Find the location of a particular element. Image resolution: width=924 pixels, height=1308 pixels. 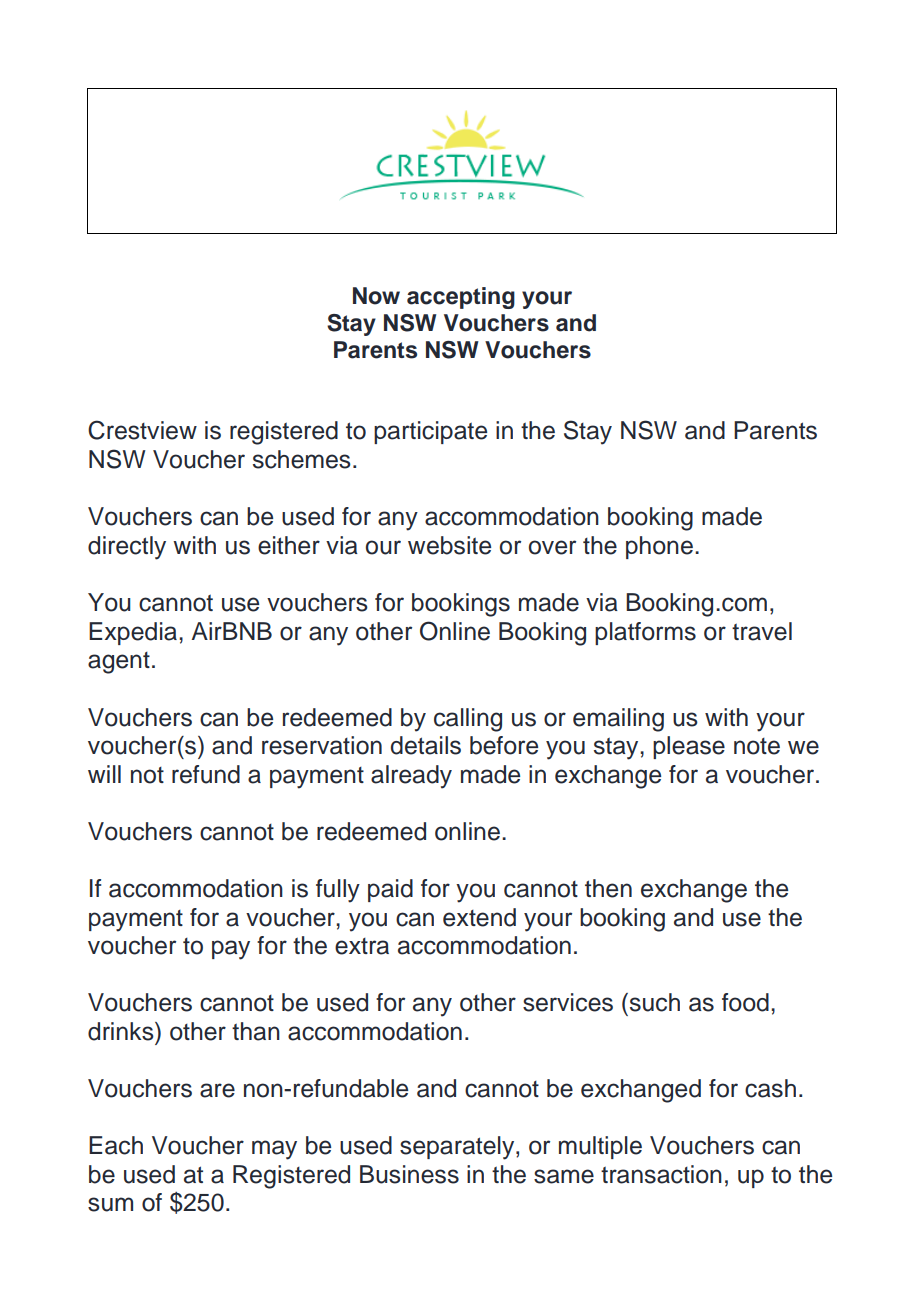

Business is located at coordinates (409, 1174).
